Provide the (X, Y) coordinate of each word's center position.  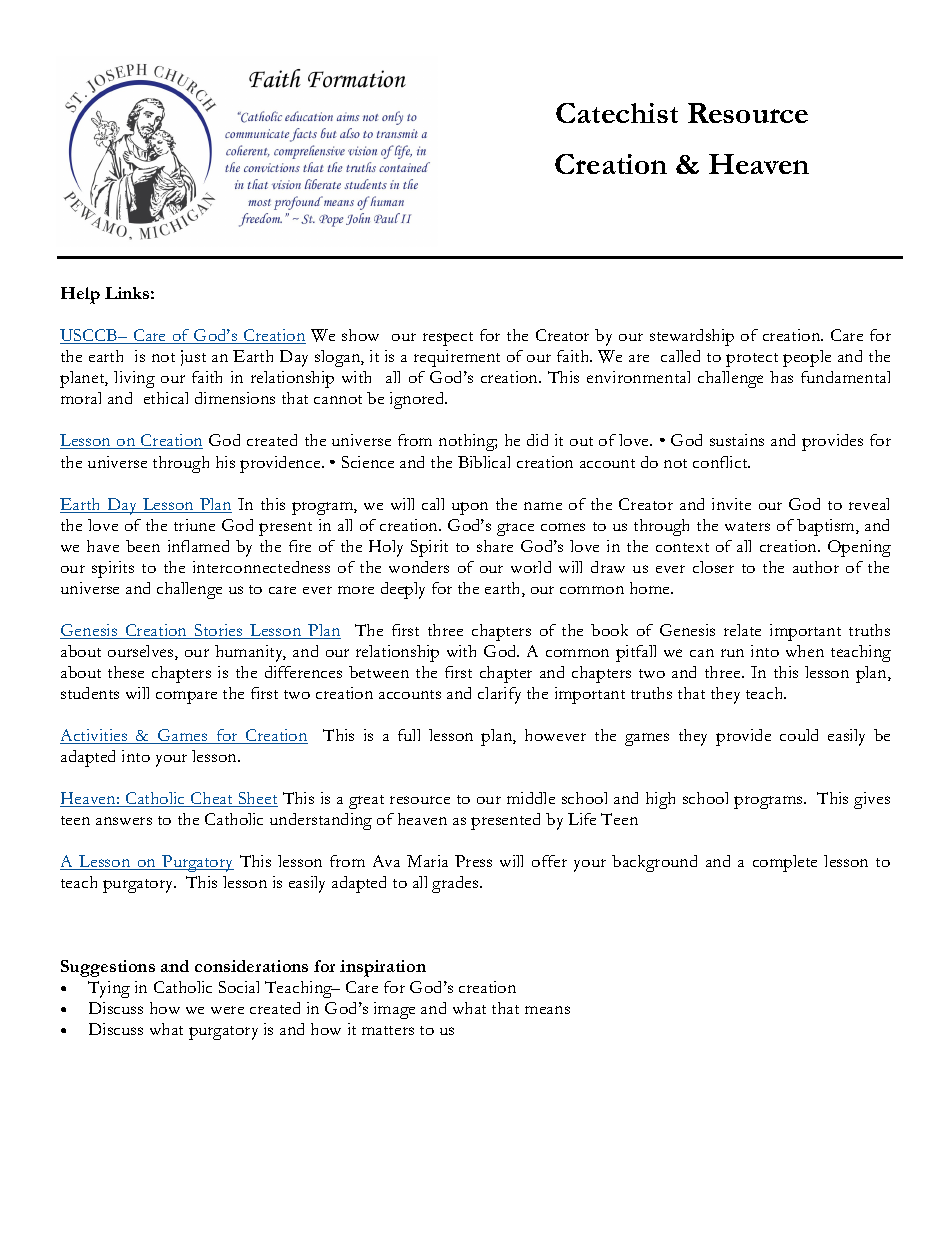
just (193, 358)
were (227, 1010)
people (807, 358)
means (547, 1010)
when (805, 651)
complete (785, 863)
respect (448, 339)
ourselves (142, 652)
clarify (499, 695)
